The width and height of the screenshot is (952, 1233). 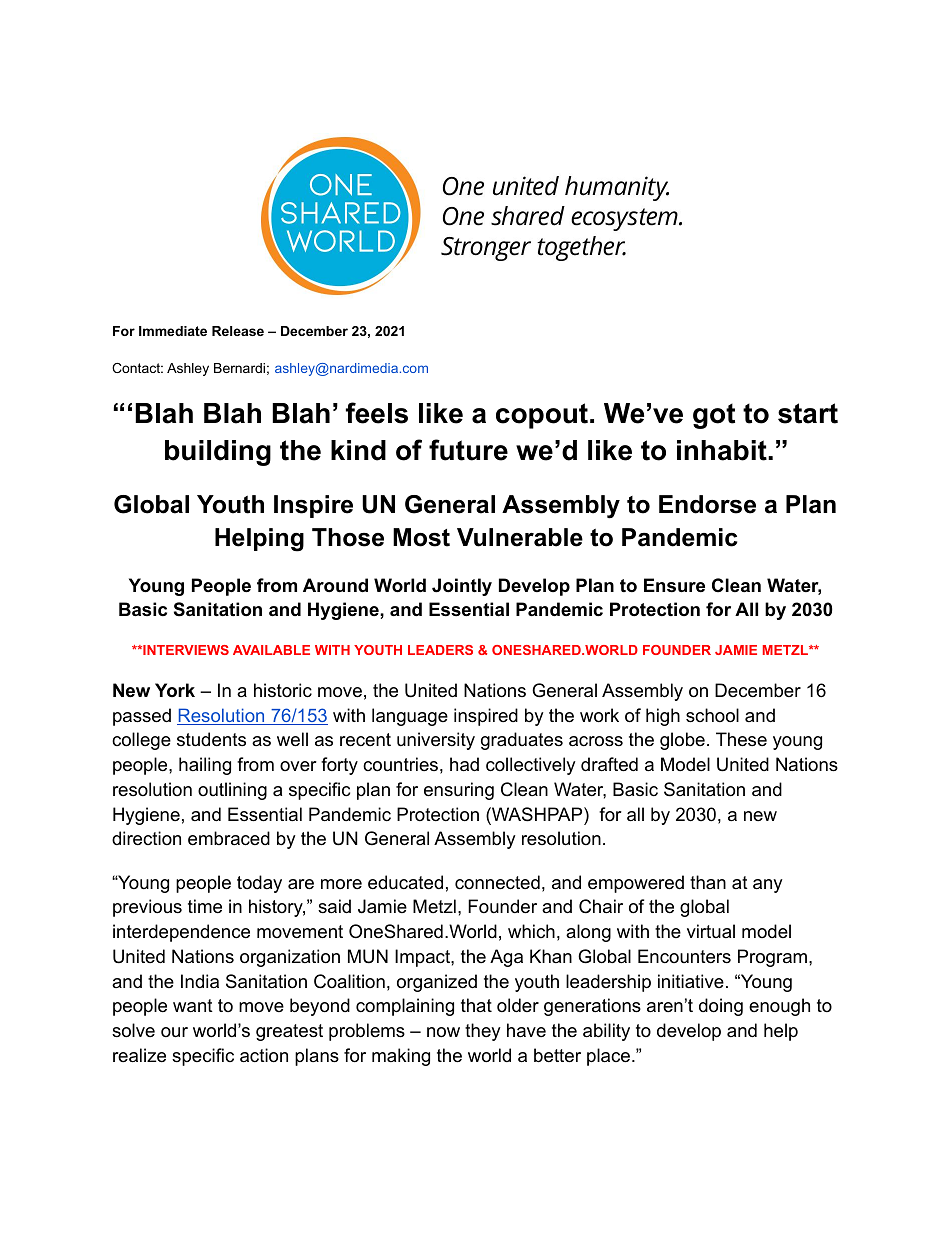 I want to click on language, so click(x=410, y=717).
